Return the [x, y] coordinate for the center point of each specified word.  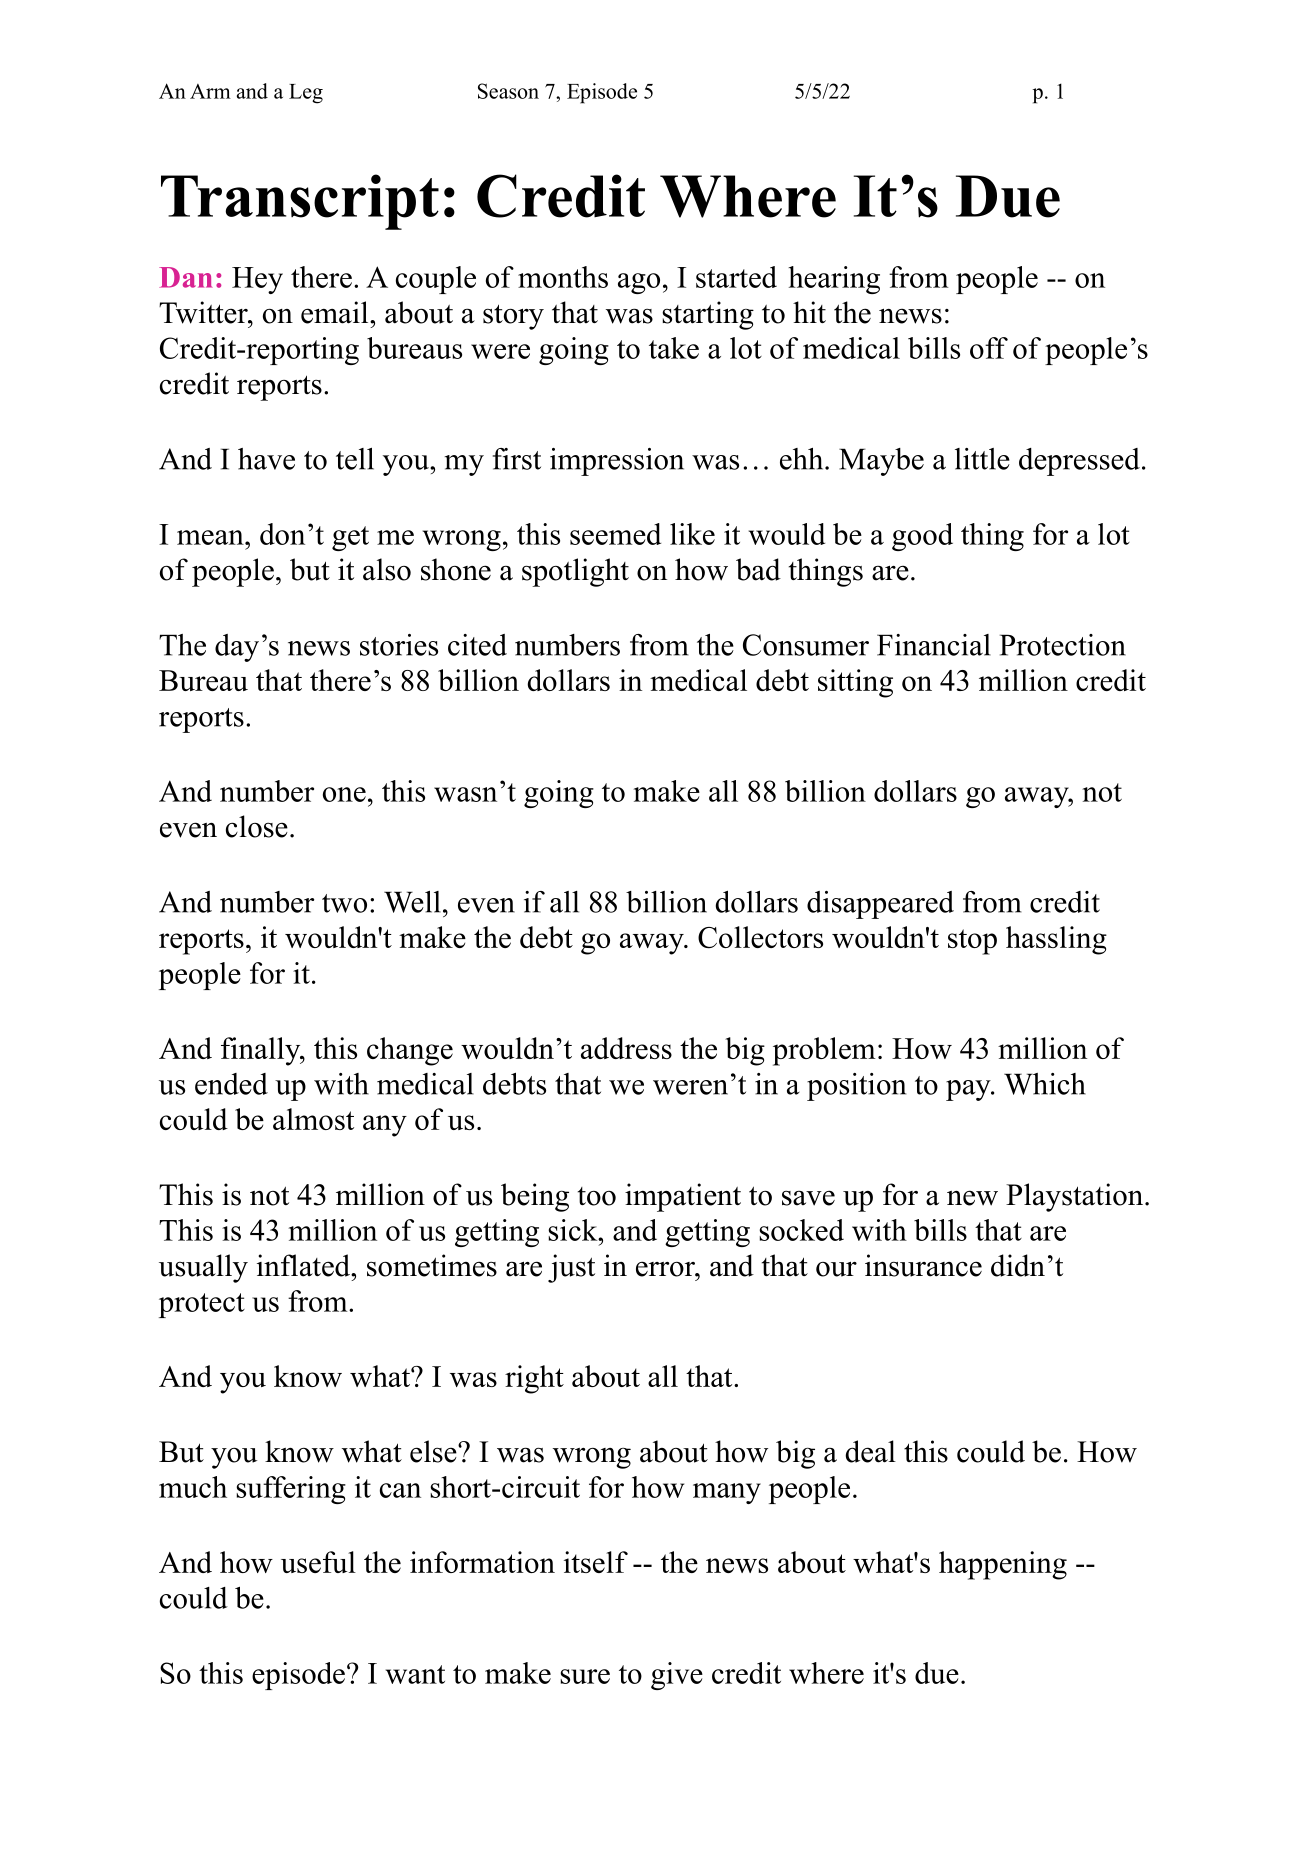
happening [1003, 1565]
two [344, 903]
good [922, 537]
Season [508, 91]
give [677, 1676]
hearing [834, 280]
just [571, 1268]
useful [318, 1562]
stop [972, 942]
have [266, 459]
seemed [615, 534]
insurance [923, 1265]
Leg [306, 94]
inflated [305, 1265]
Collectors [760, 937]
